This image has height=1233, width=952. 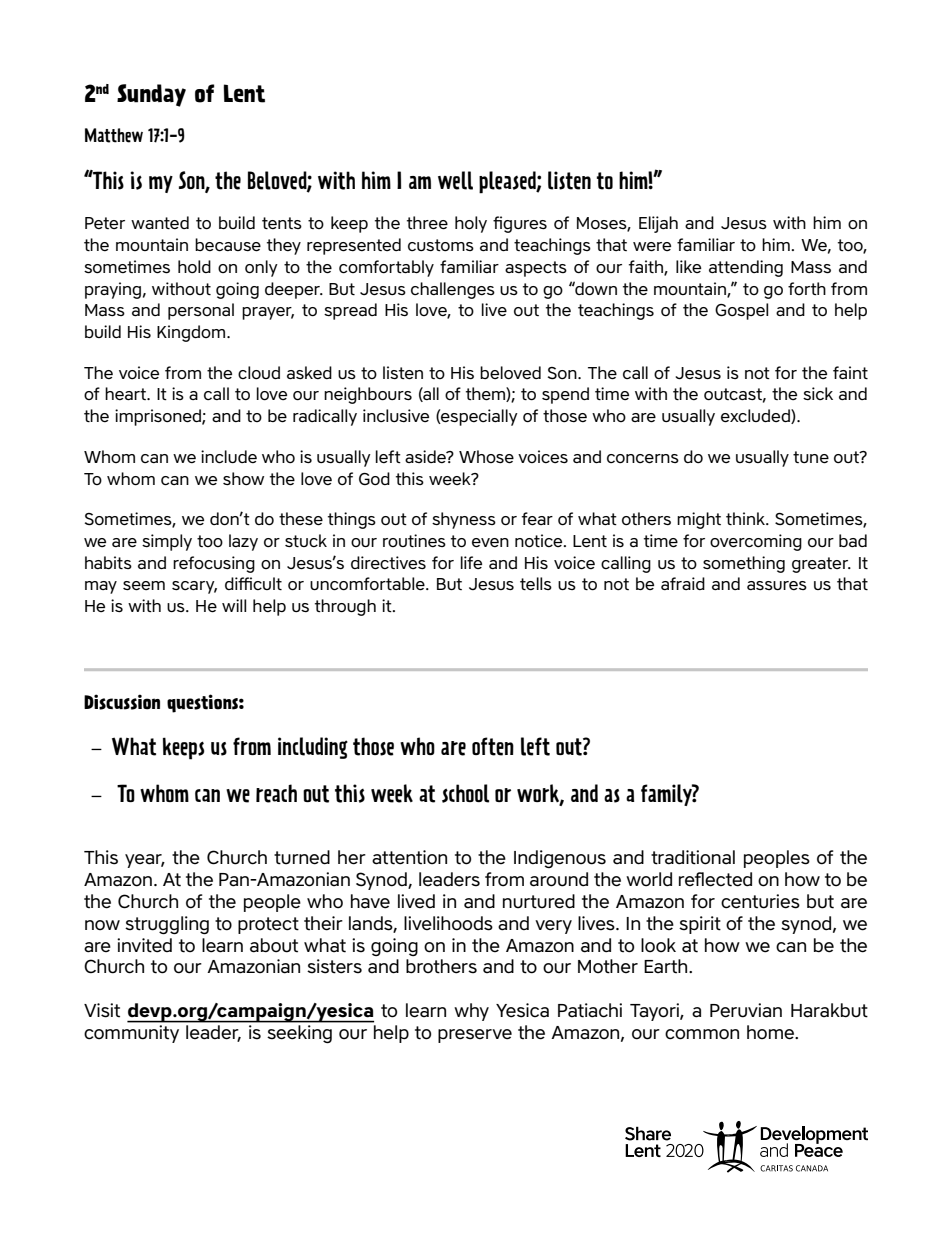 I want to click on Sunday, so click(x=151, y=95).
